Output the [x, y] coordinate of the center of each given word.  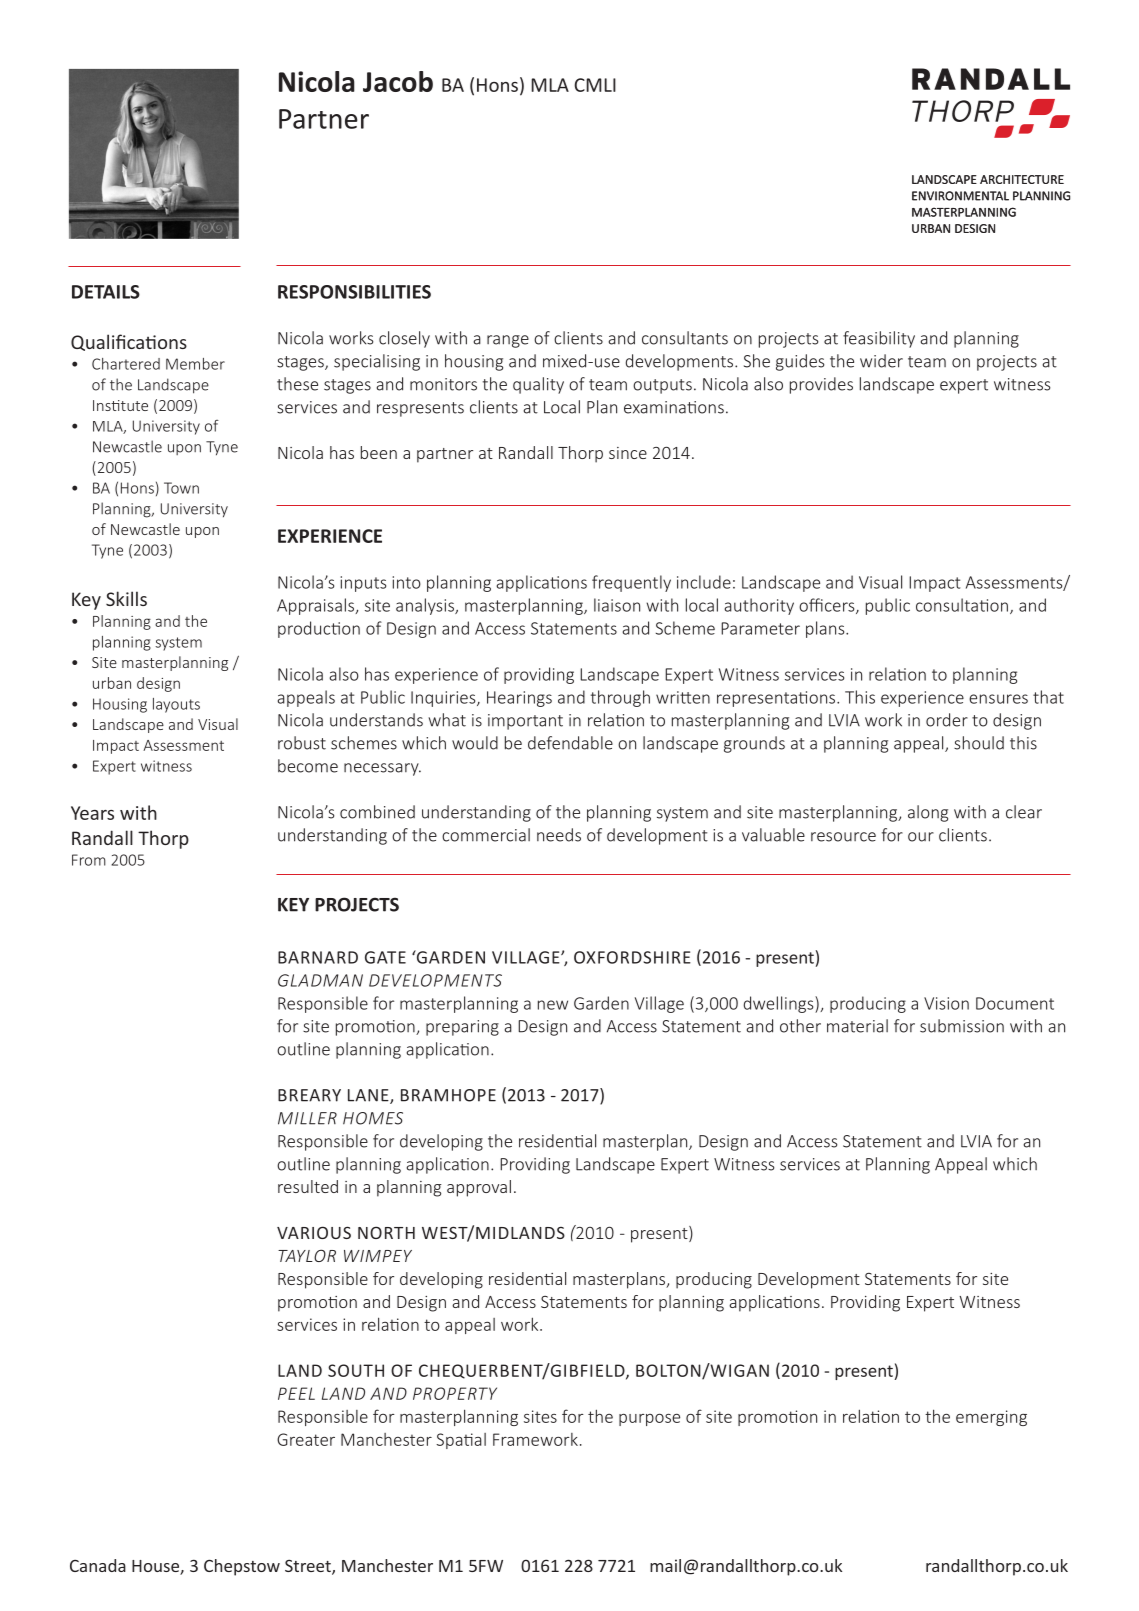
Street [309, 1567]
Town [181, 488]
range [508, 341]
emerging [991, 1418]
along [928, 813]
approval [479, 1188]
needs [559, 835]
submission [962, 1026]
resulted [308, 1186]
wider [881, 361]
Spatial [461, 1441]
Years [92, 813]
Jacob [398, 81]
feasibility [879, 339]
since [628, 453]
